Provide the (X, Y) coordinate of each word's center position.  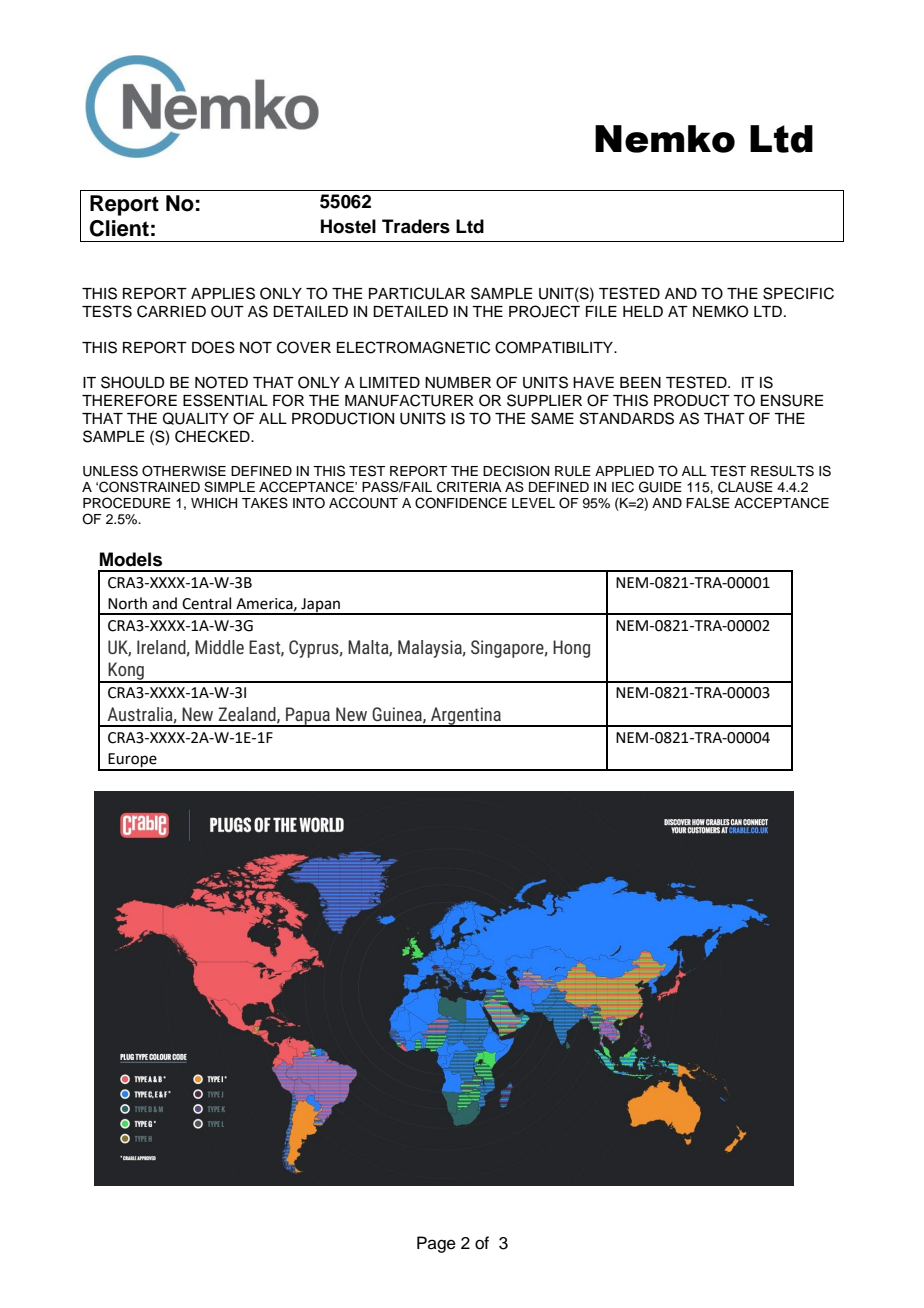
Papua (308, 717)
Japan (320, 606)
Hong (571, 649)
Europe (132, 761)
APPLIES (223, 293)
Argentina (466, 717)
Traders (416, 226)
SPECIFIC (798, 293)
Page (436, 1244)
